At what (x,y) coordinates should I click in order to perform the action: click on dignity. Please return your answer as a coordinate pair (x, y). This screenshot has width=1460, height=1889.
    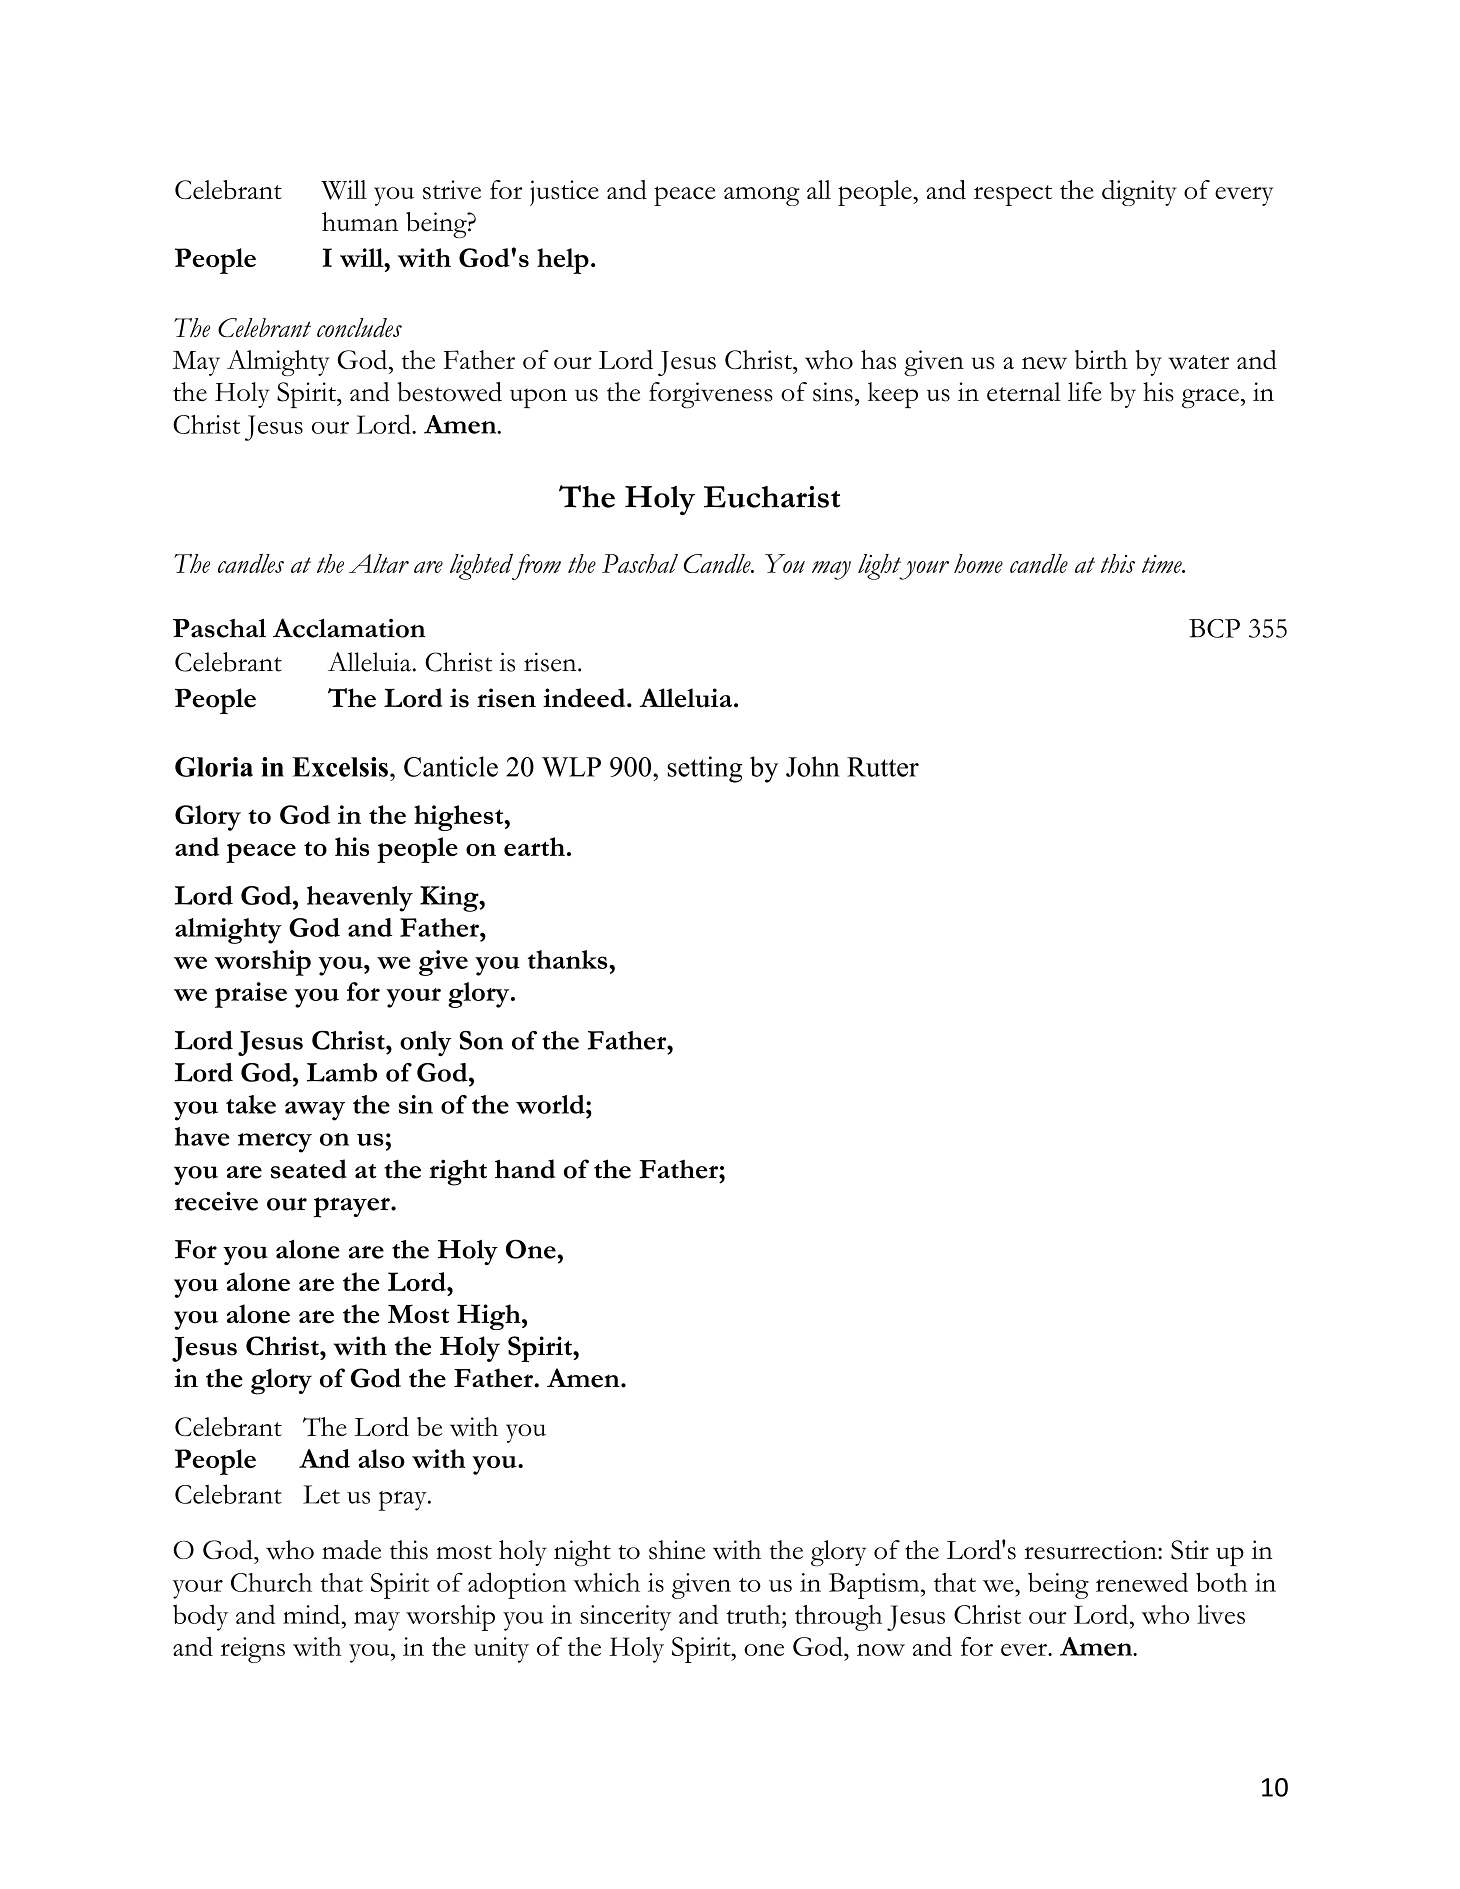
    Looking at the image, I should click on (1139, 193).
